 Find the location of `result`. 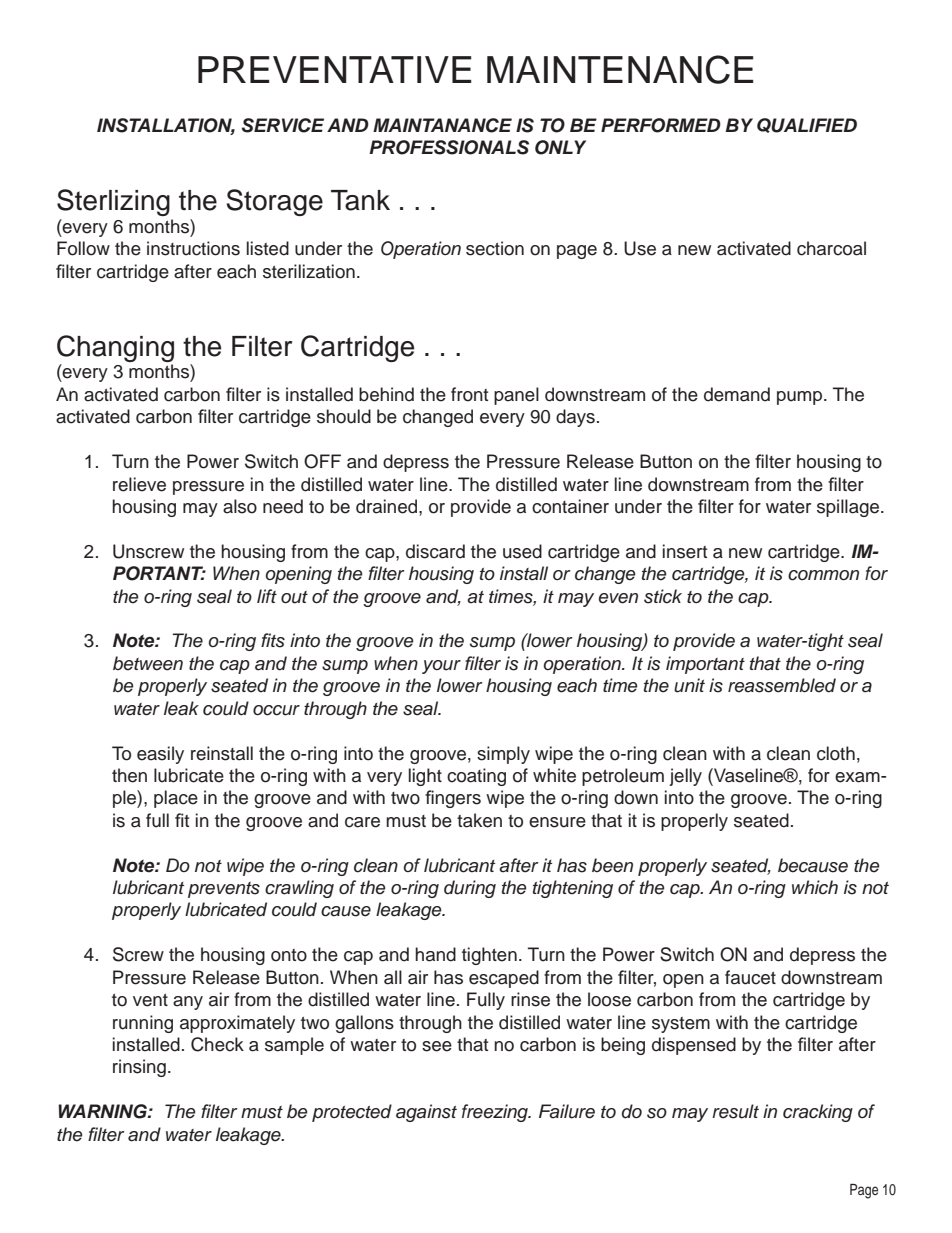

result is located at coordinates (735, 1111).
